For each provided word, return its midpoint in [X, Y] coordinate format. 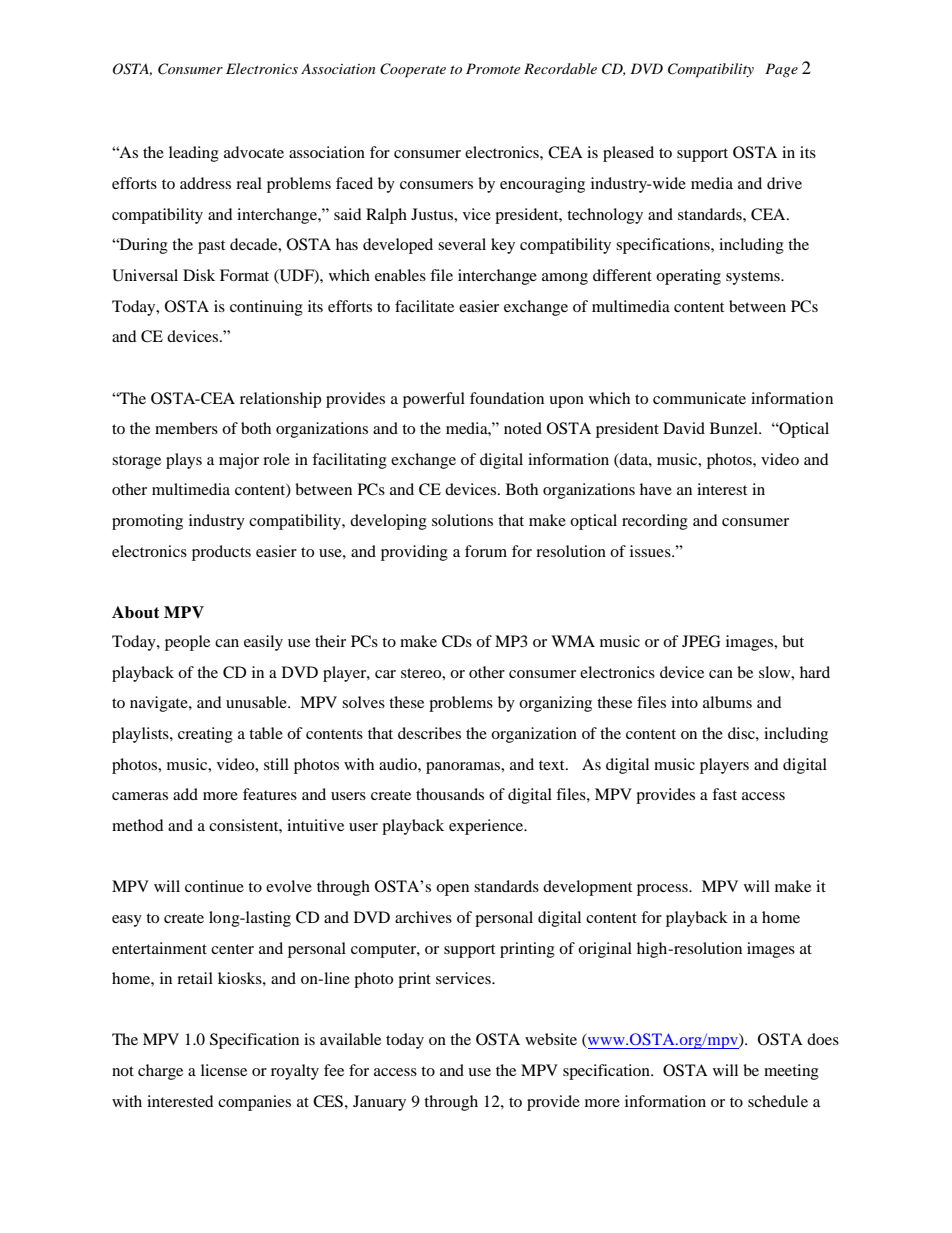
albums [727, 702]
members [186, 428]
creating [205, 735]
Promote [493, 68]
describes [429, 733]
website [551, 1039]
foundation [507, 398]
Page [781, 70]
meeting [791, 1072]
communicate [699, 398]
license [224, 1070]
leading [194, 154]
